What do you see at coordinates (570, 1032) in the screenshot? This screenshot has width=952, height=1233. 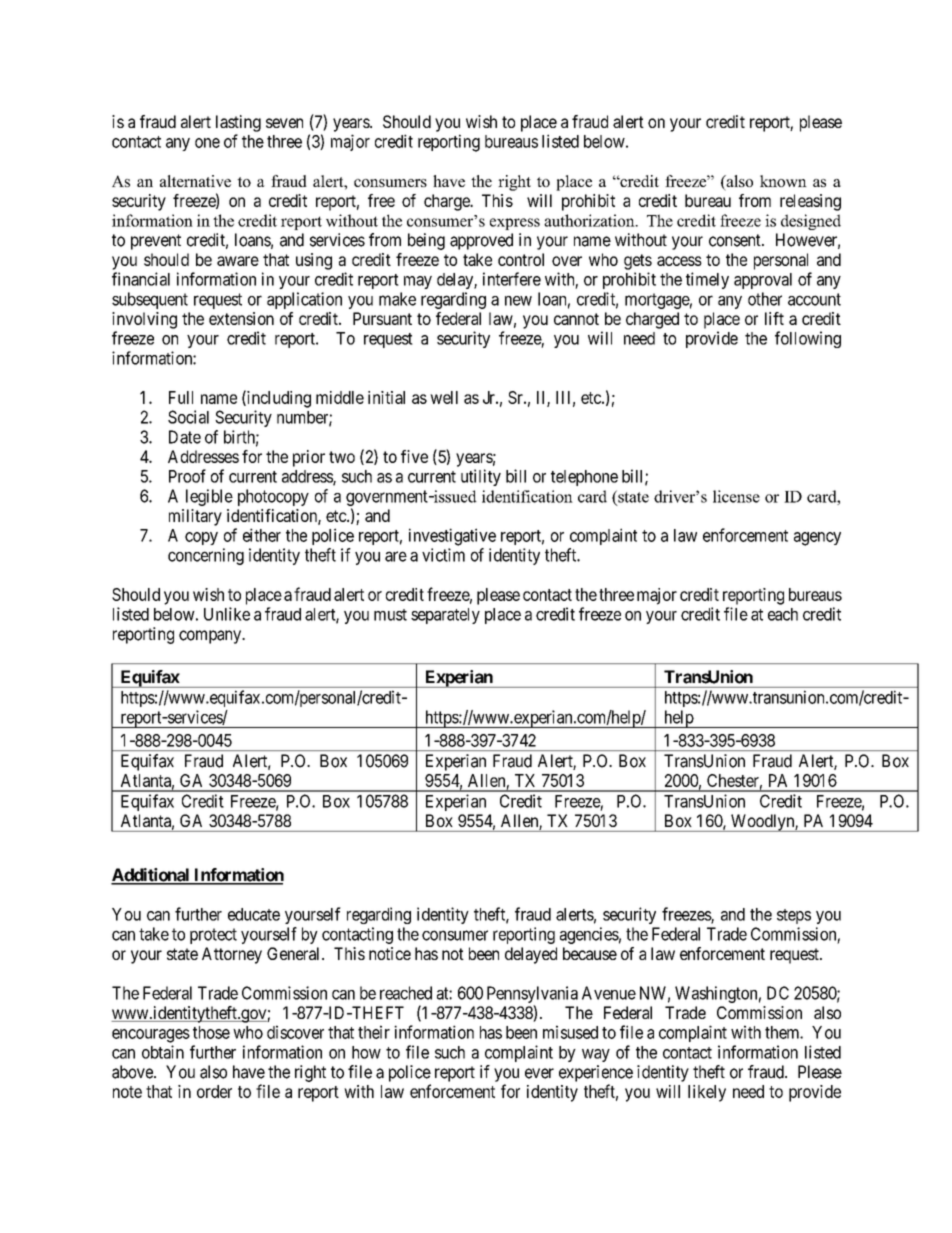 I see `misused` at bounding box center [570, 1032].
